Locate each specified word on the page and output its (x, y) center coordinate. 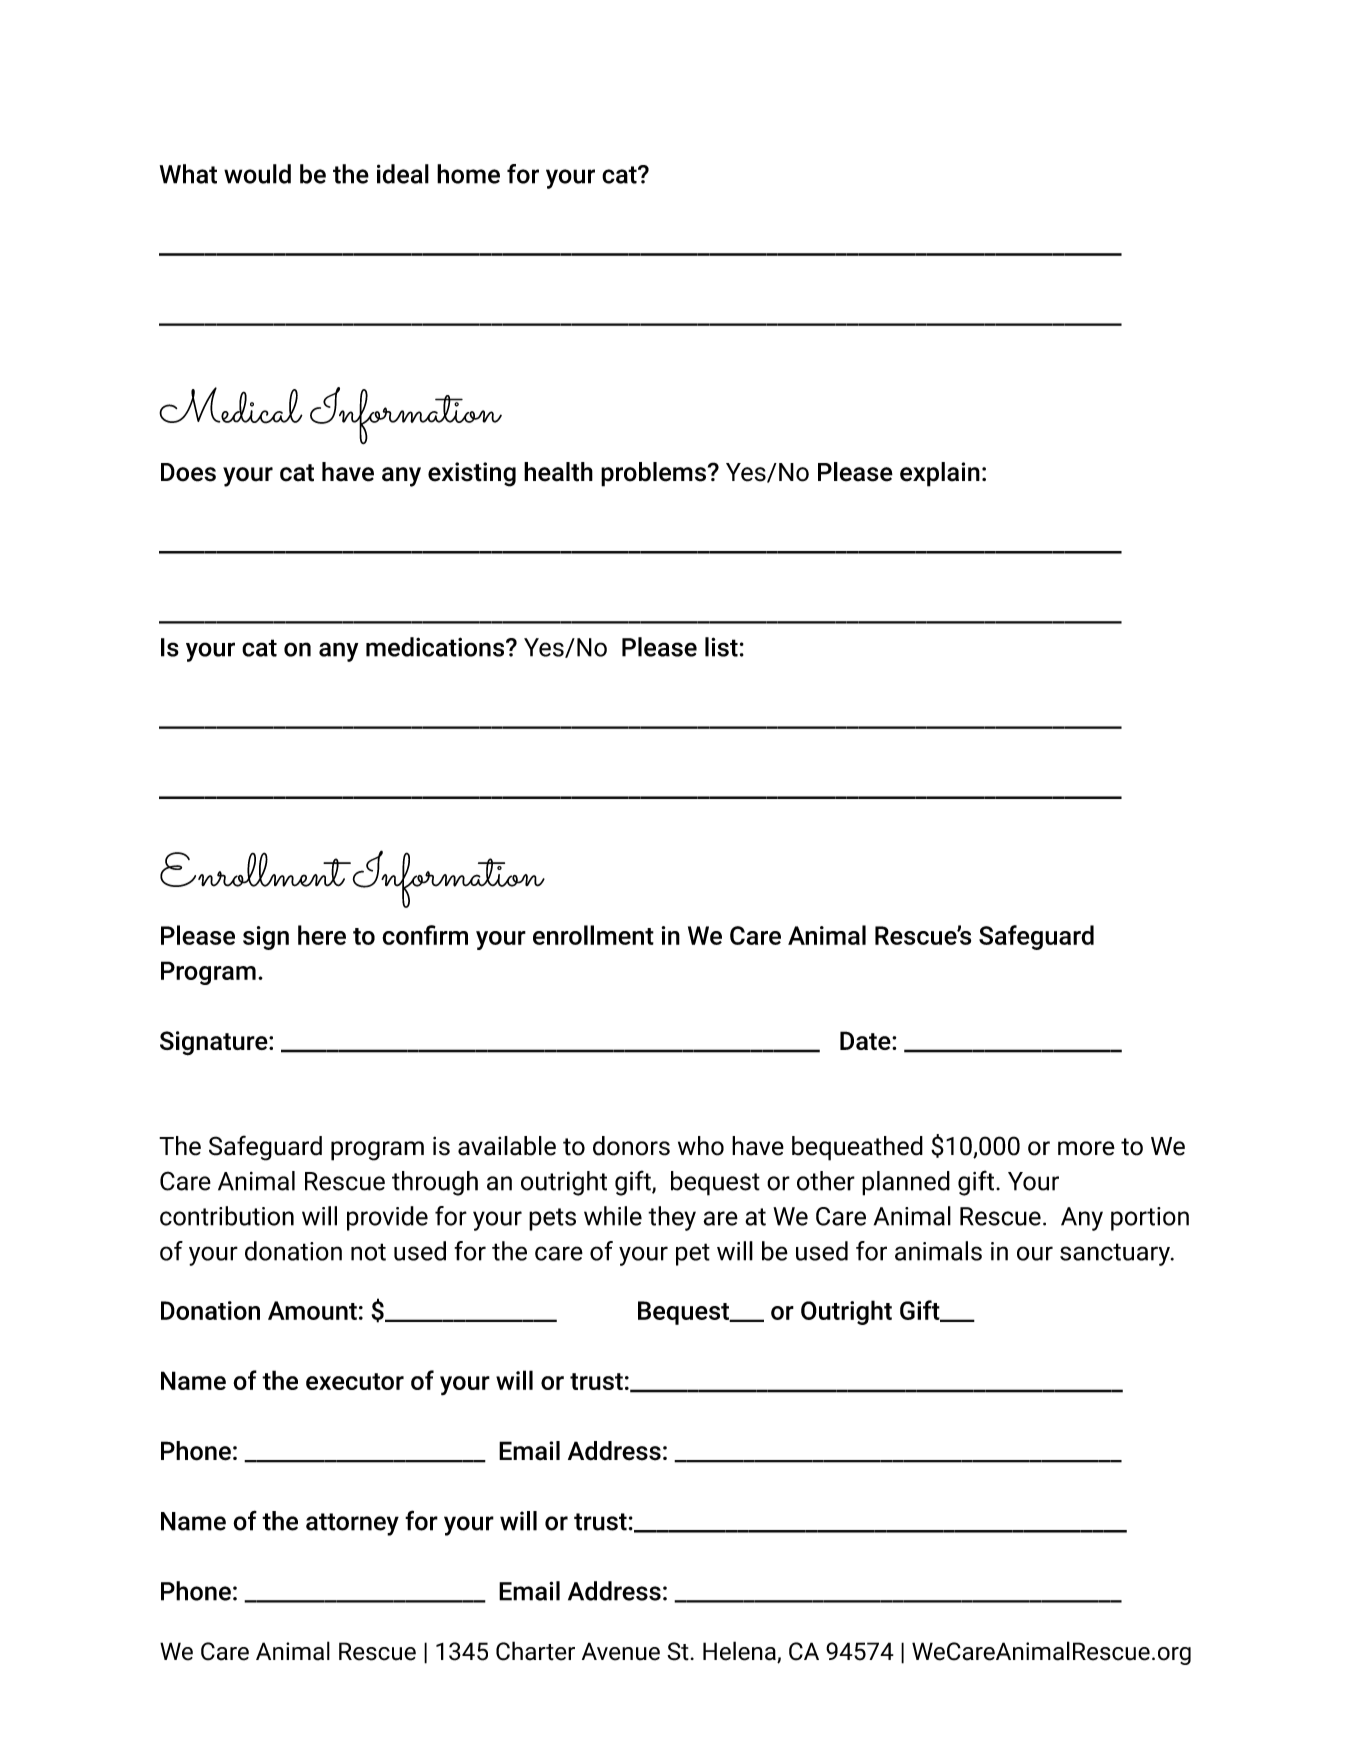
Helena (740, 1652)
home (468, 174)
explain (940, 474)
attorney (352, 1524)
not (368, 1252)
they (672, 1218)
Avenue (621, 1651)
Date (866, 1040)
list (721, 647)
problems (653, 474)
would (257, 174)
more (1086, 1148)
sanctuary (1116, 1254)
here (322, 935)
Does (188, 472)
